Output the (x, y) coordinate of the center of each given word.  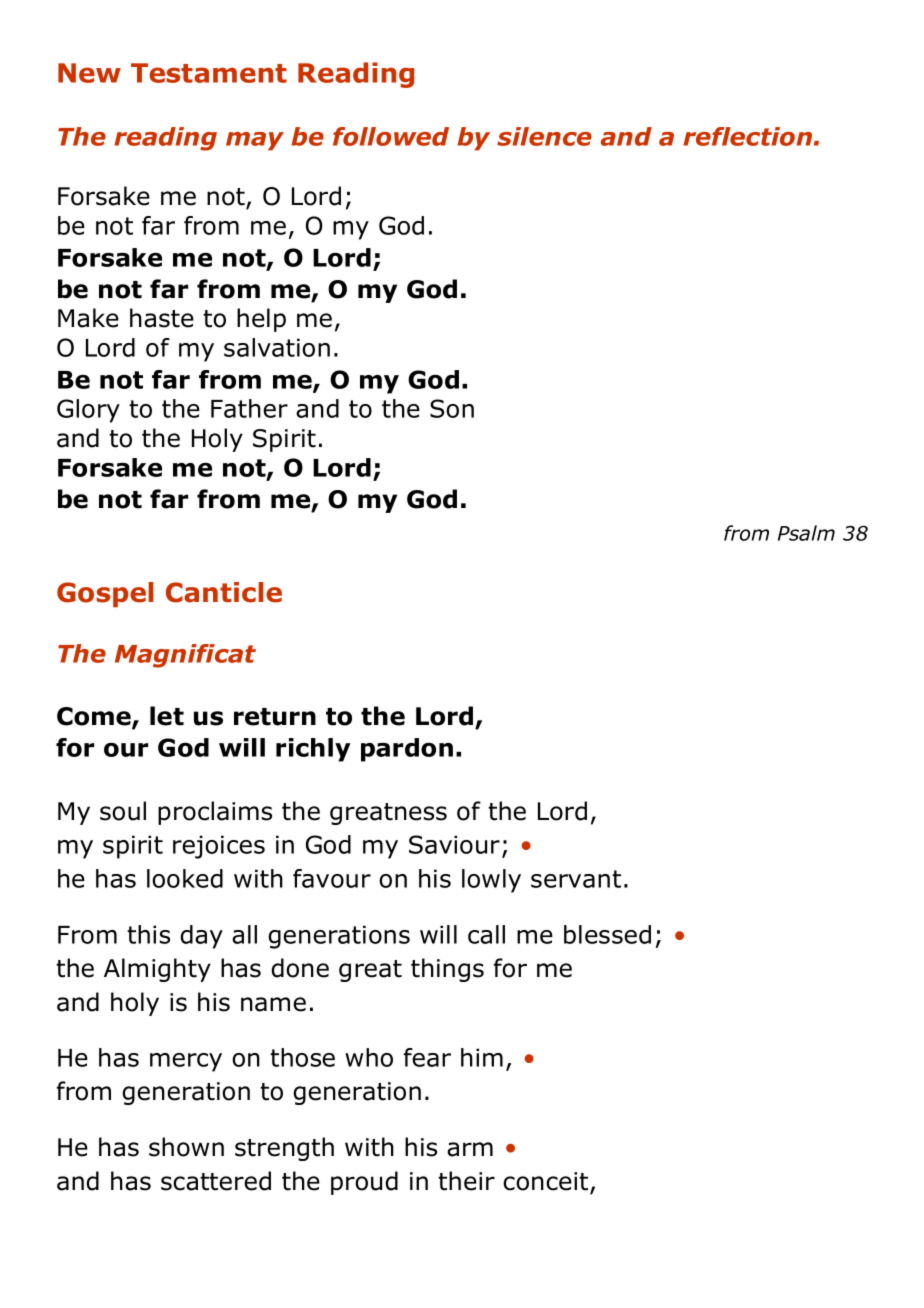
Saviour (454, 844)
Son (452, 408)
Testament (209, 73)
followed (391, 136)
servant (576, 879)
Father (249, 408)
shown (186, 1147)
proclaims (215, 813)
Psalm (806, 533)
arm (470, 1149)
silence (544, 136)
